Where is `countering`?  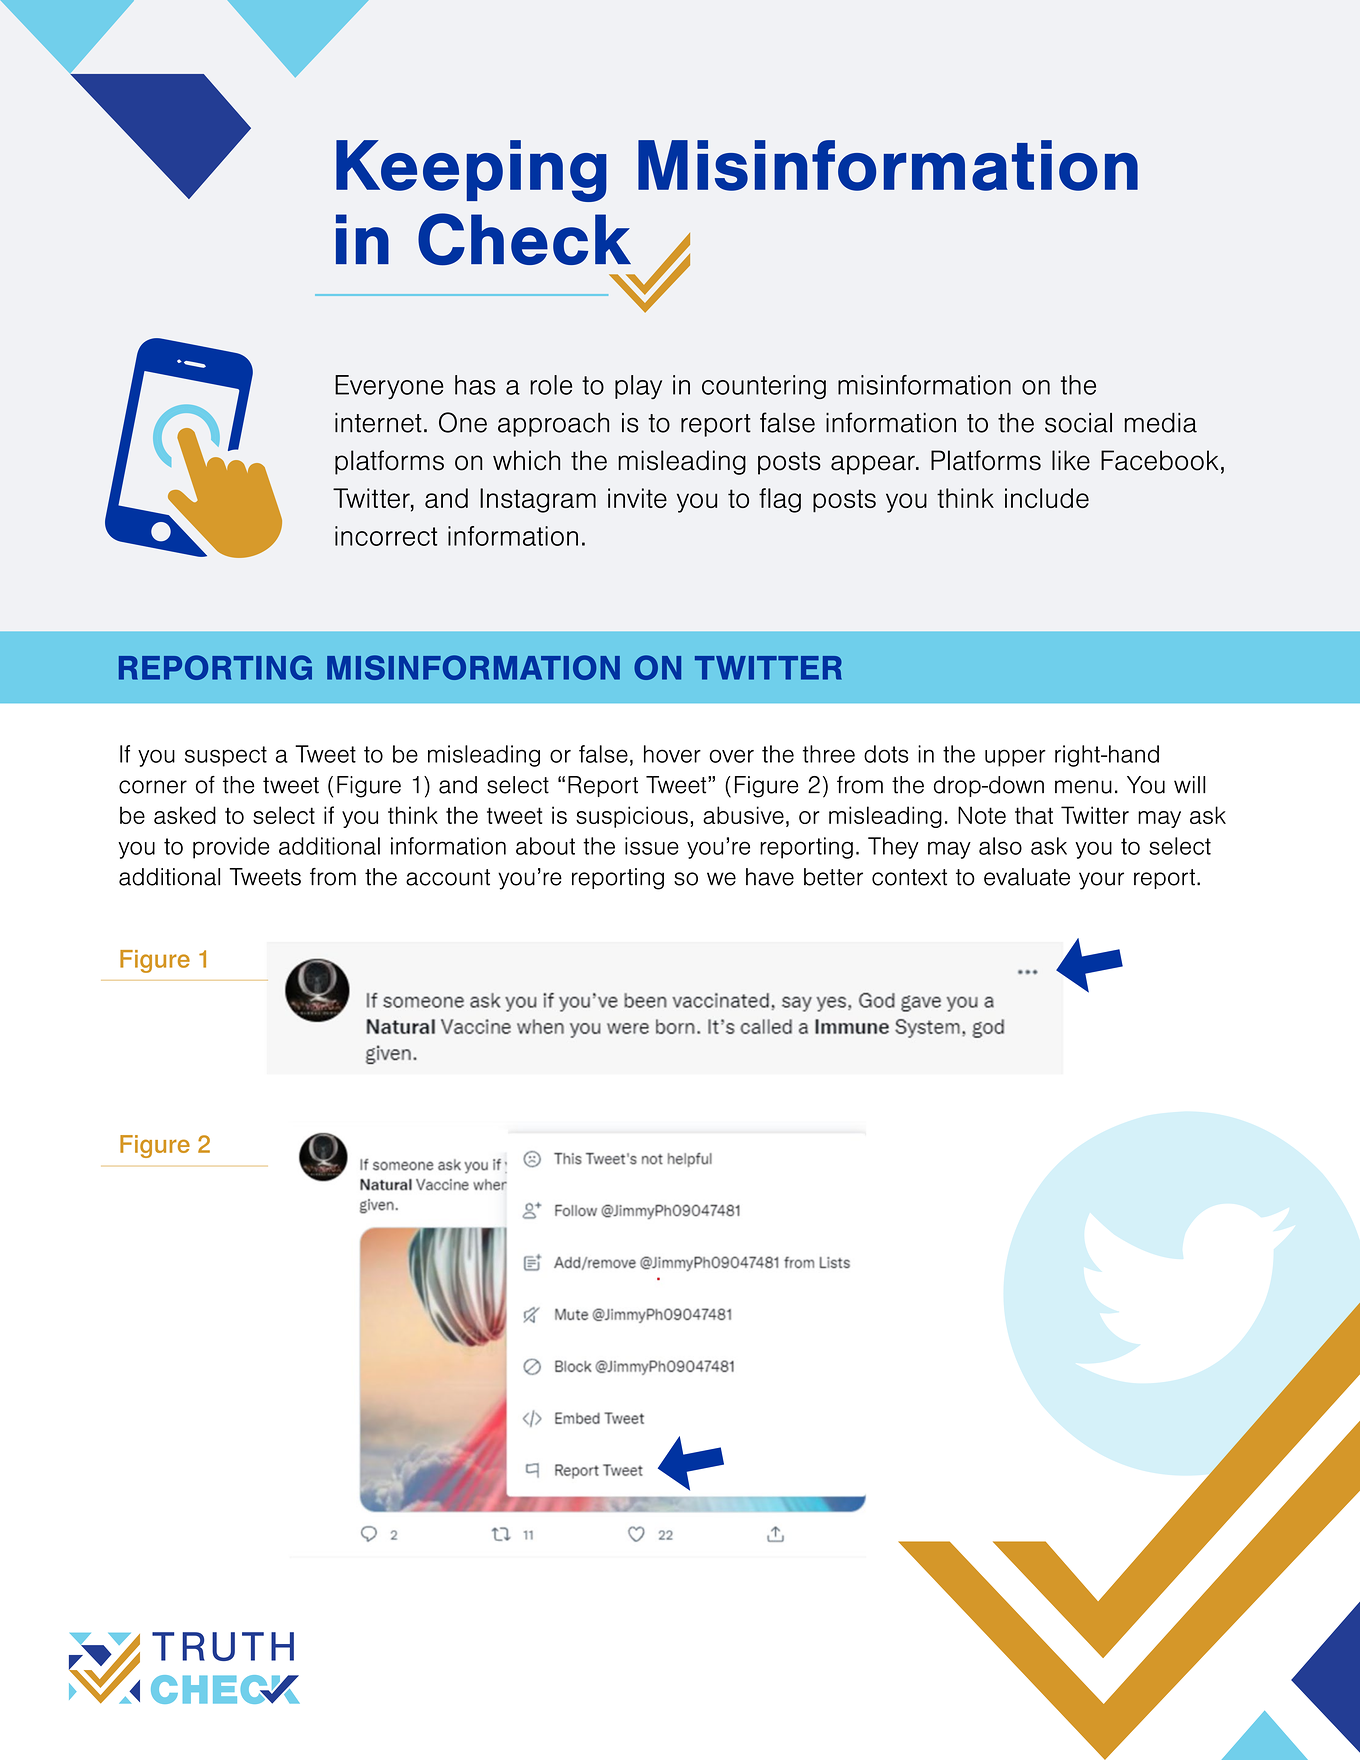
countering is located at coordinates (764, 387).
